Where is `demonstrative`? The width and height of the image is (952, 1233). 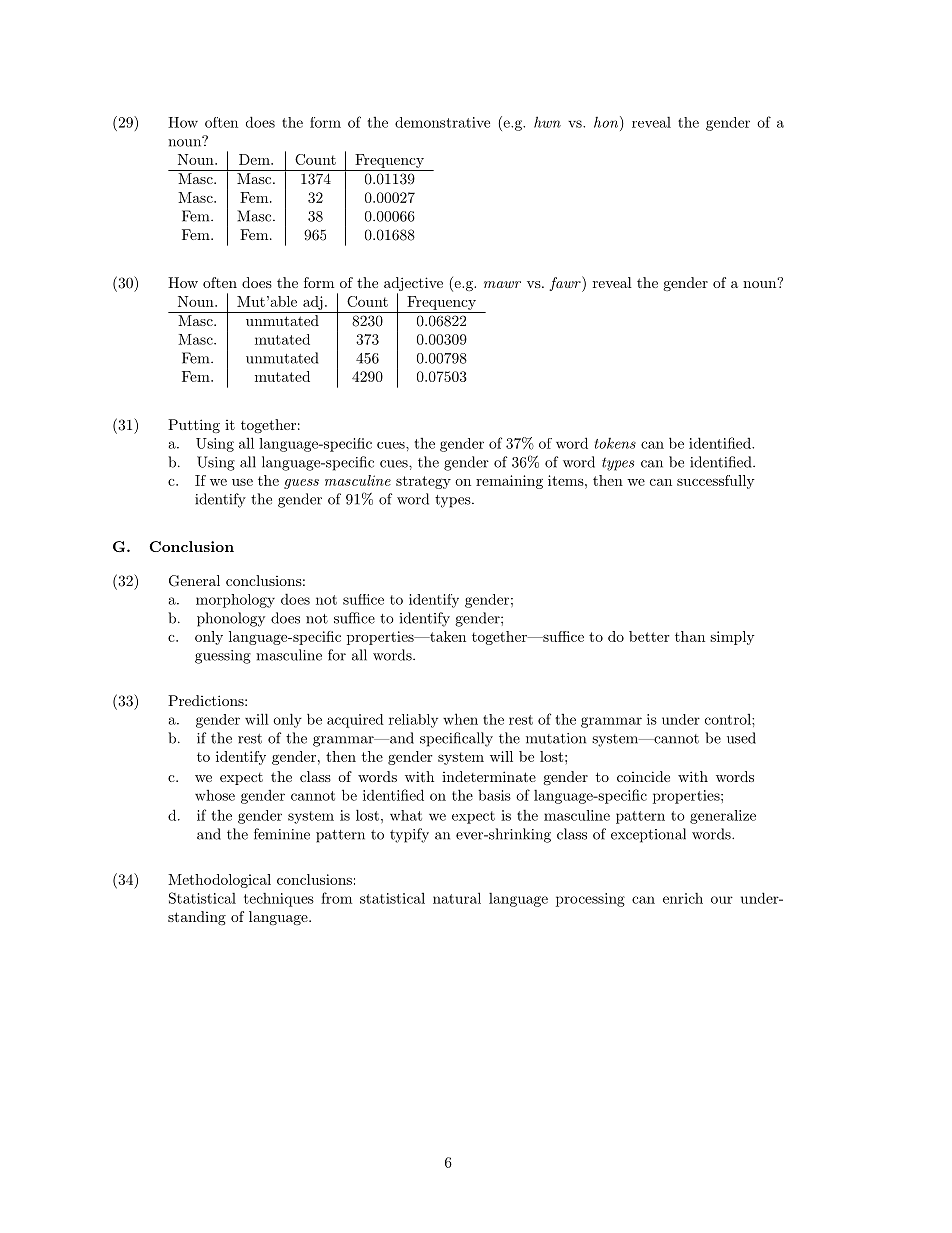 demonstrative is located at coordinates (442, 122).
